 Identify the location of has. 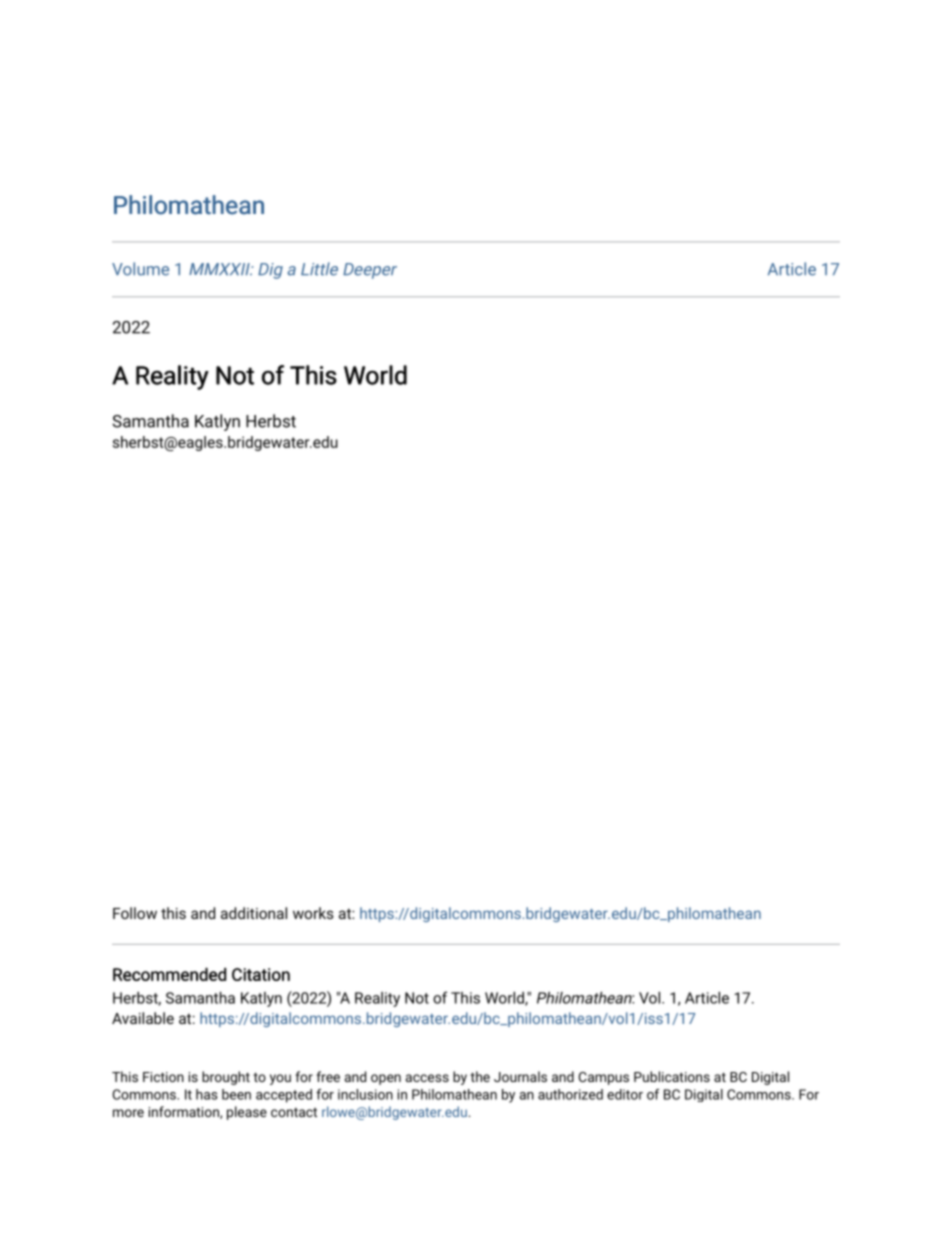
(207, 1094).
